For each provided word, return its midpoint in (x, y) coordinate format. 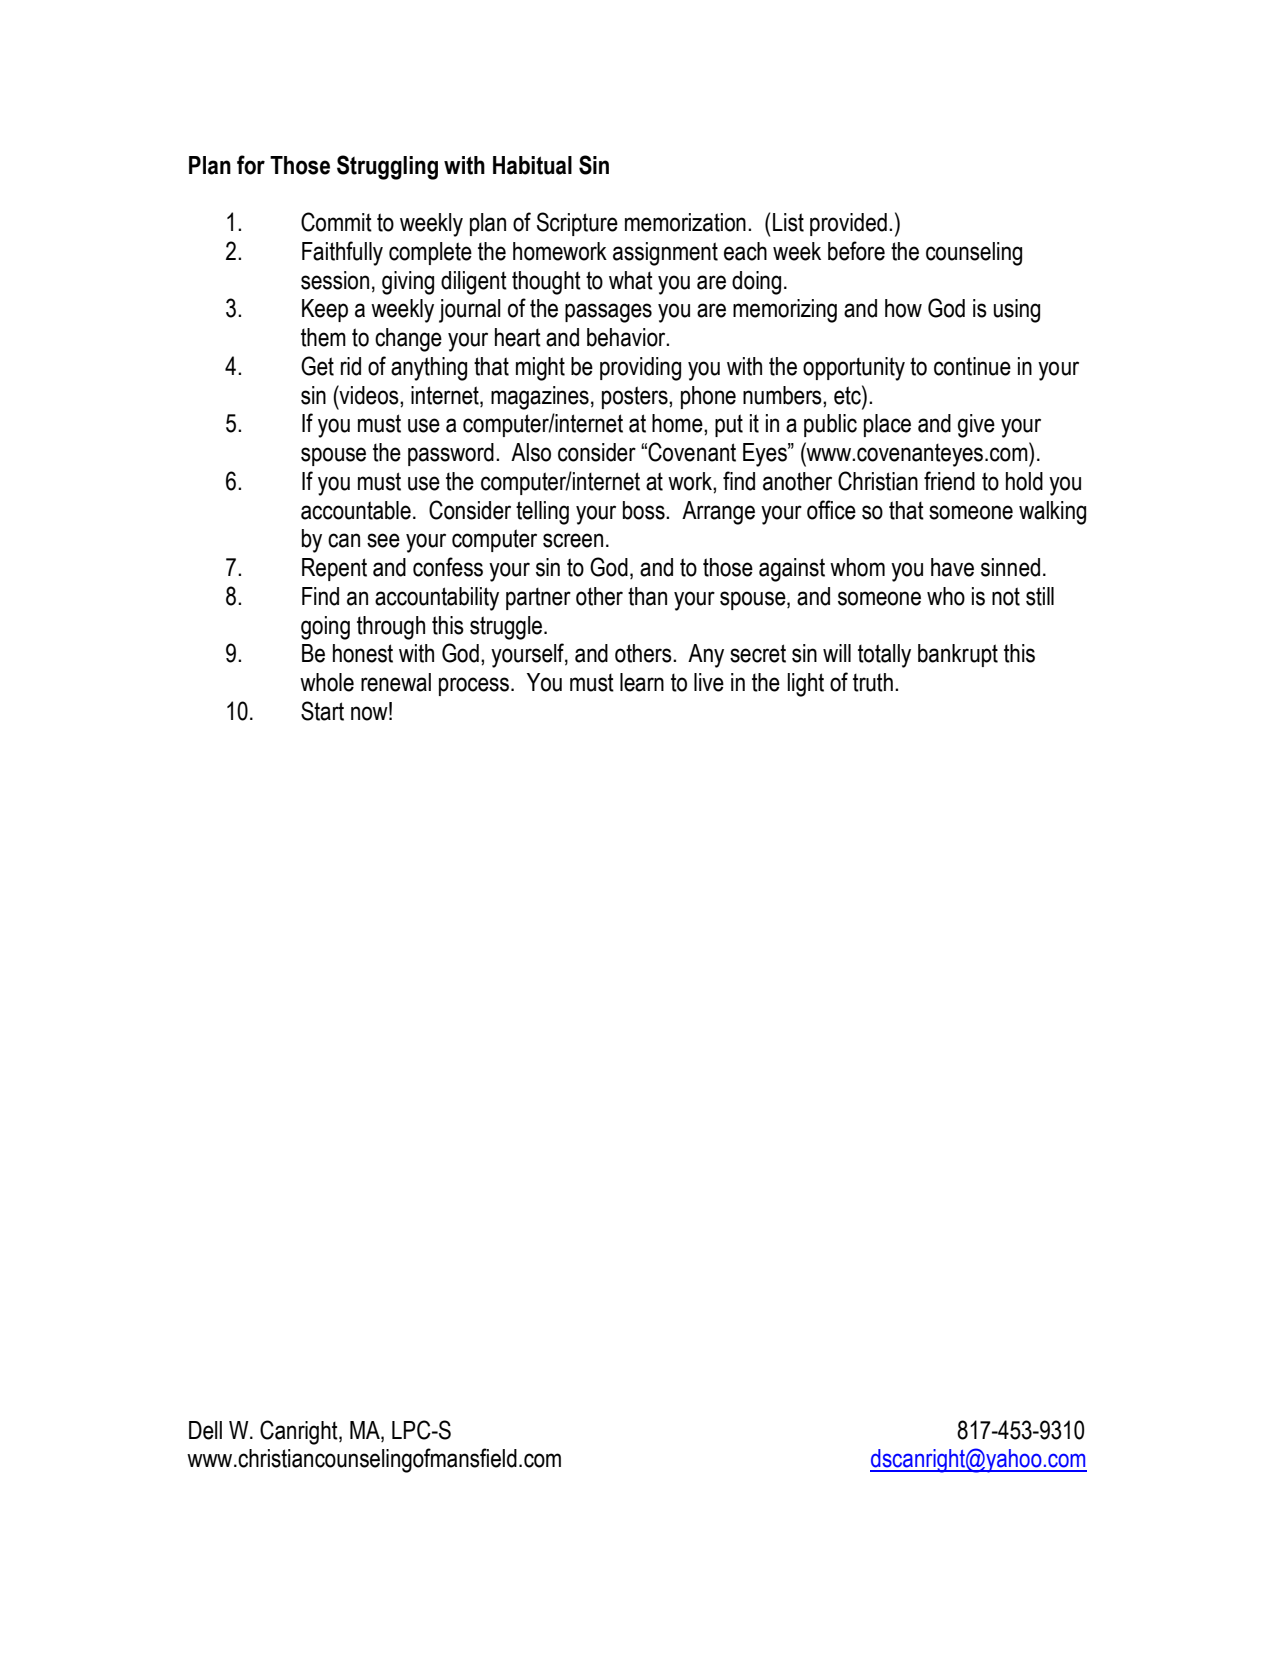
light (805, 685)
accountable (356, 510)
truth (873, 682)
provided (848, 224)
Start (322, 711)
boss (645, 510)
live (709, 682)
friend (949, 481)
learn (642, 682)
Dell (205, 1430)
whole (327, 682)
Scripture (577, 224)
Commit (336, 222)
